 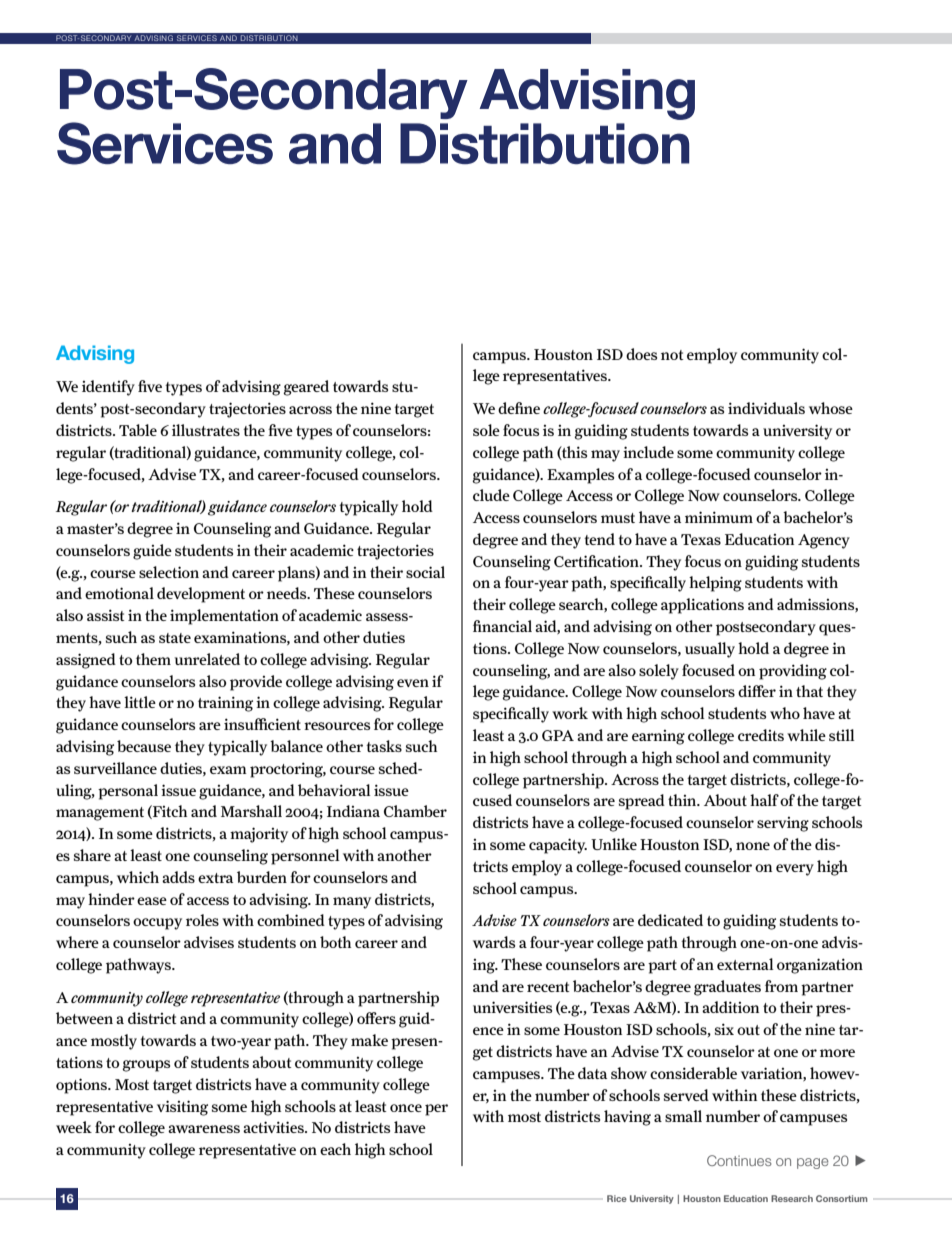 What do you see at coordinates (204, 1129) in the document?
I see `awareness` at bounding box center [204, 1129].
